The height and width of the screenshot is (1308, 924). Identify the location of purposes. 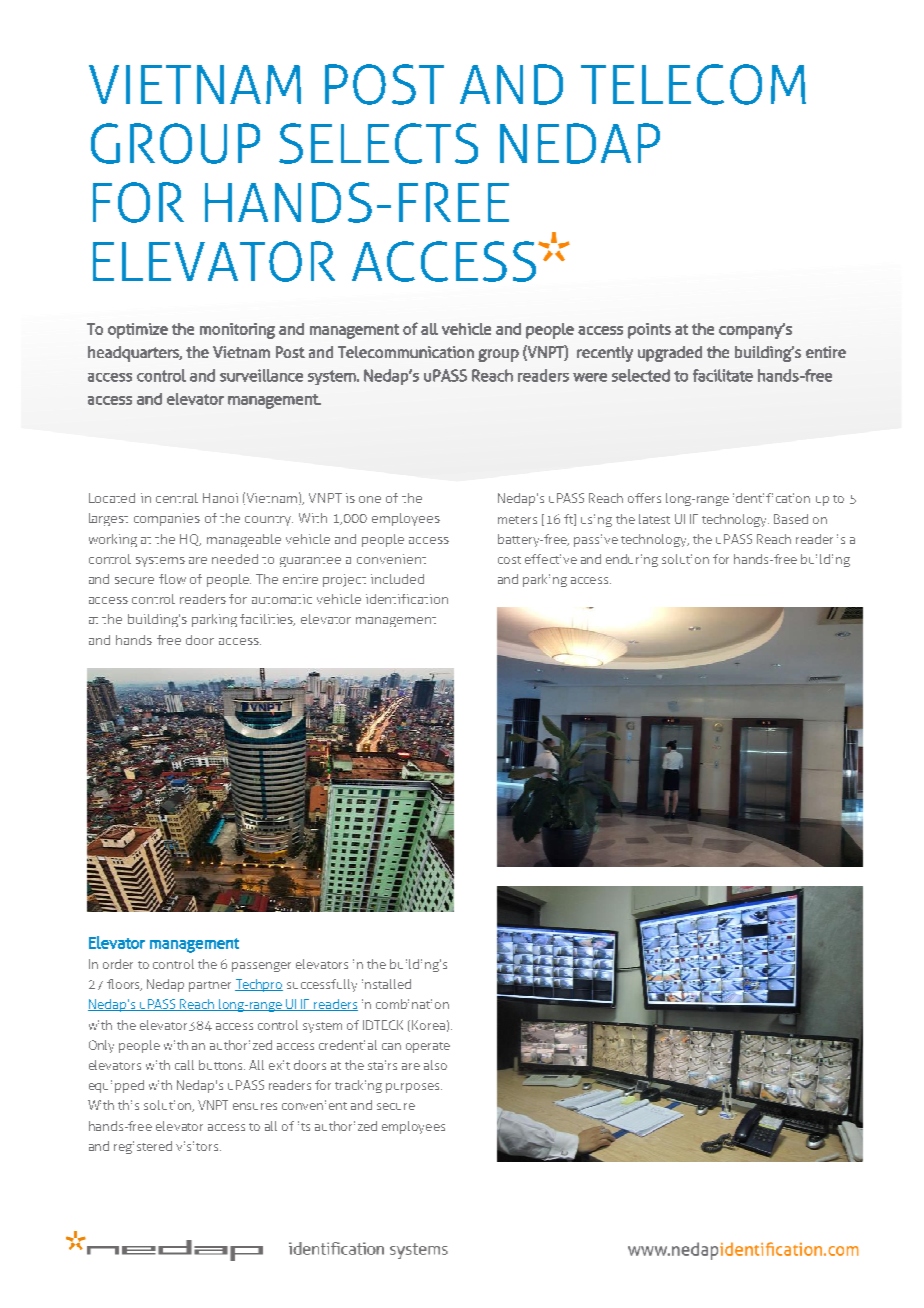
(414, 1088).
